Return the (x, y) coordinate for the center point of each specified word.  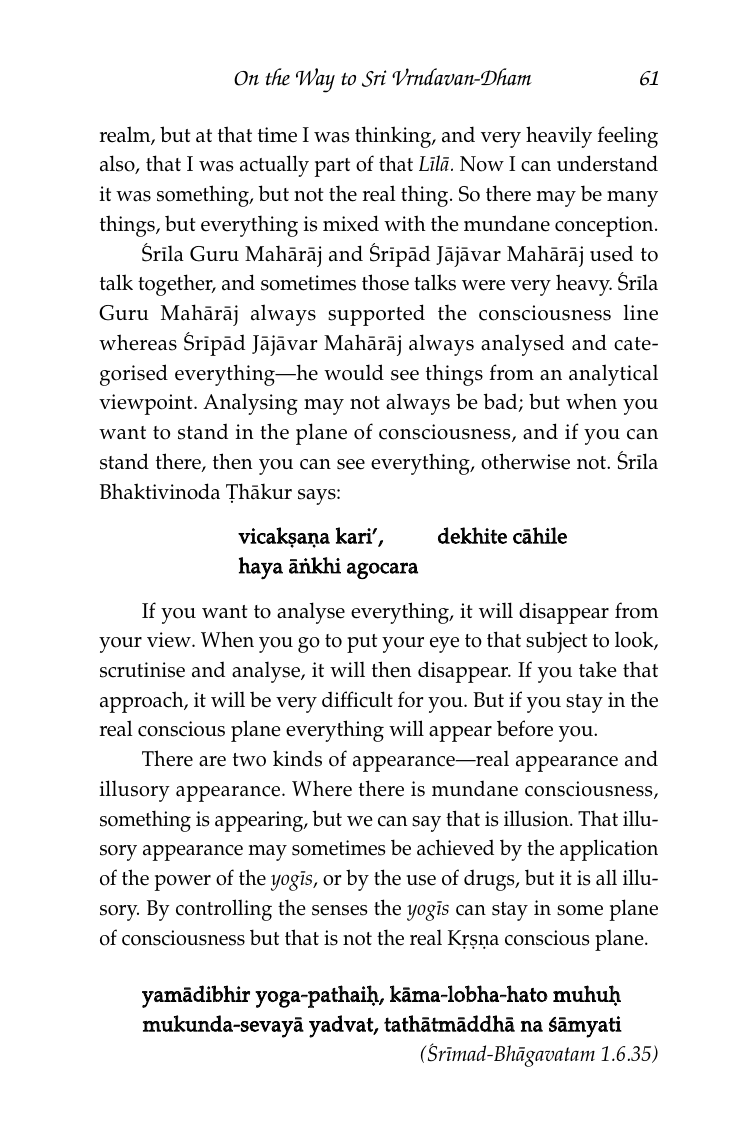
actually (274, 166)
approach (143, 702)
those (385, 282)
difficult (357, 699)
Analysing (250, 404)
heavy (584, 285)
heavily (559, 137)
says (318, 497)
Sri (374, 78)
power (183, 883)
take (597, 669)
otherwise (525, 461)
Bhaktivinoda (160, 491)
